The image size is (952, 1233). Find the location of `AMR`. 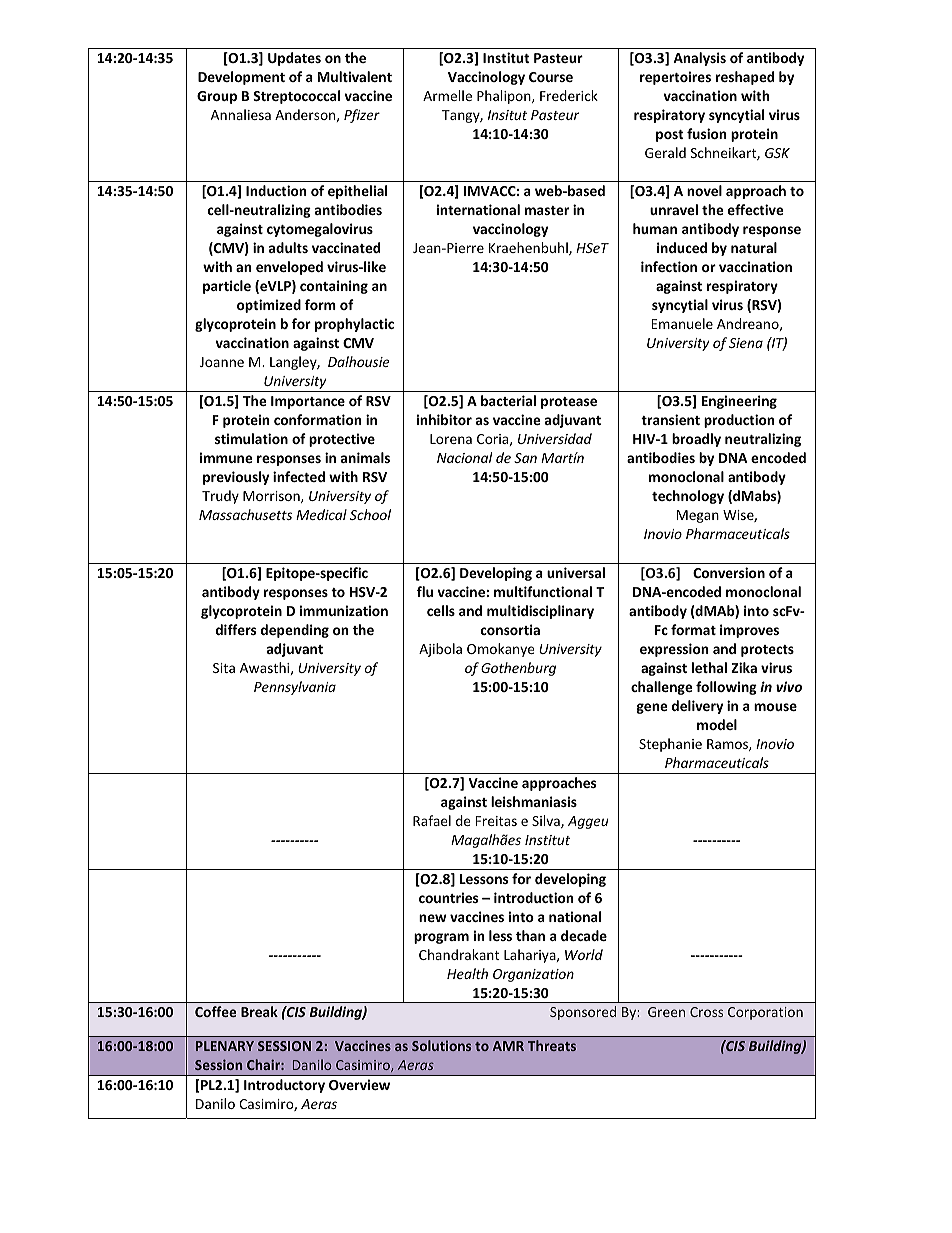

AMR is located at coordinates (508, 1046).
